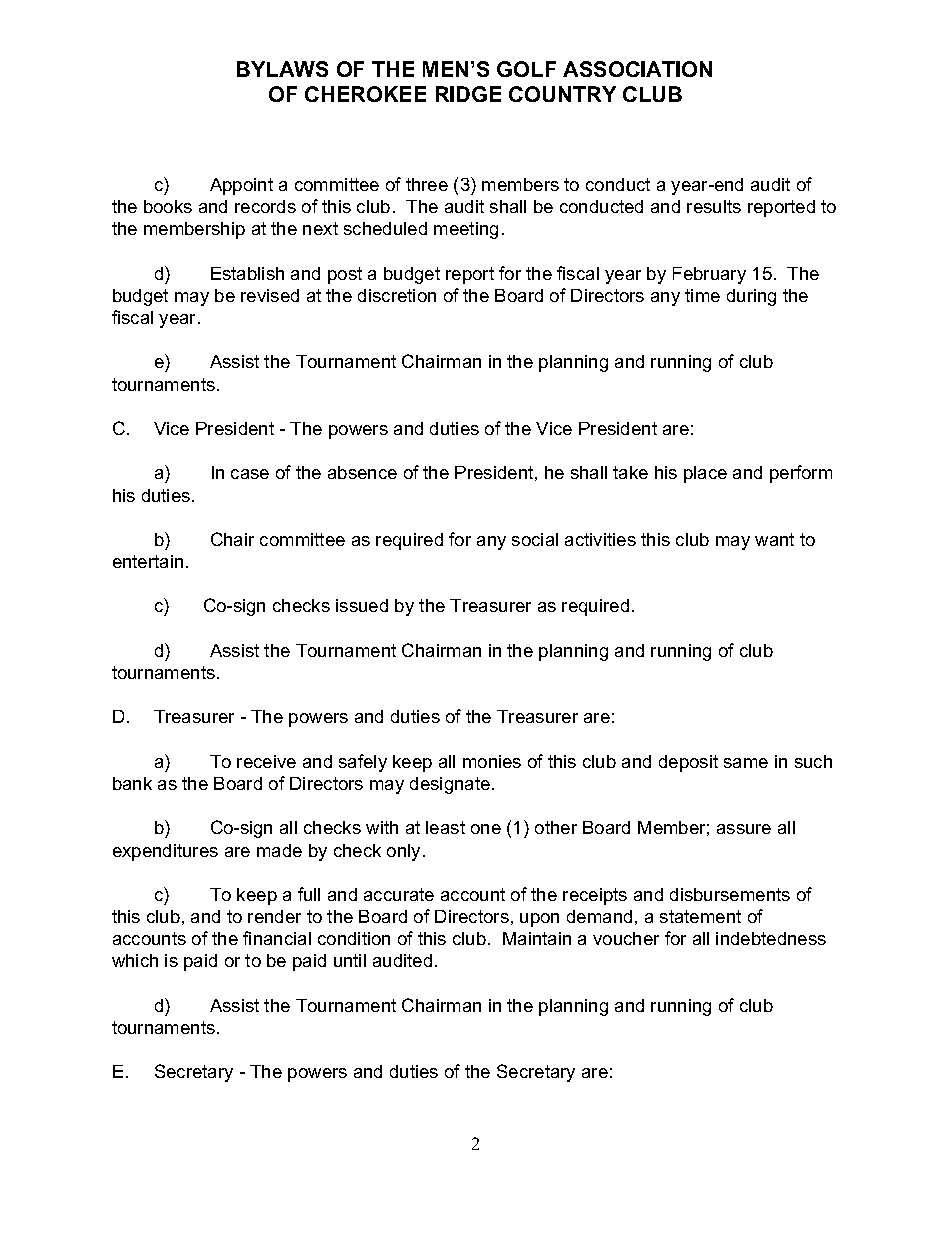 The width and height of the page is (952, 1233). I want to click on RIDGE, so click(468, 94).
